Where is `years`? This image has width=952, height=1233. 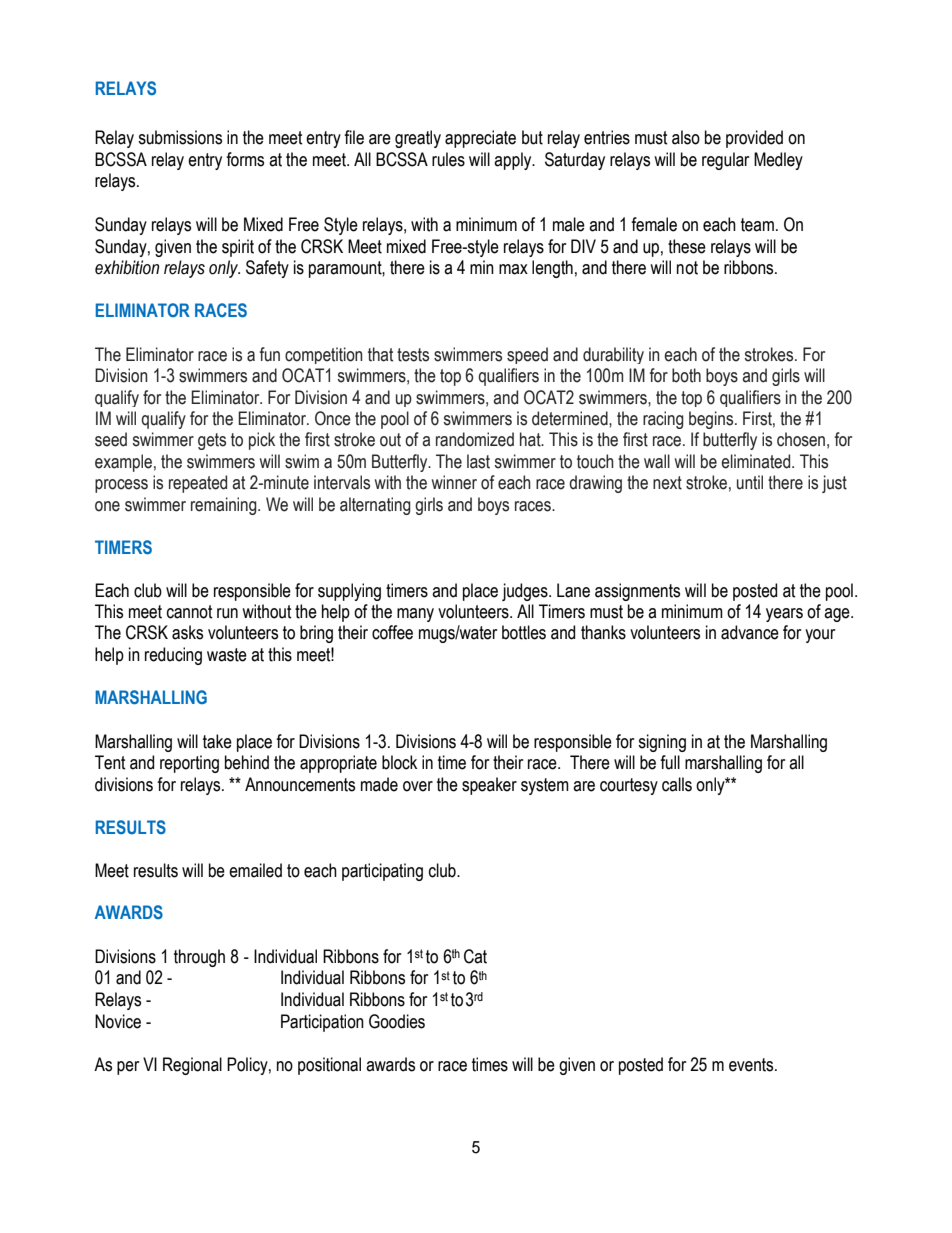
years is located at coordinates (784, 615).
